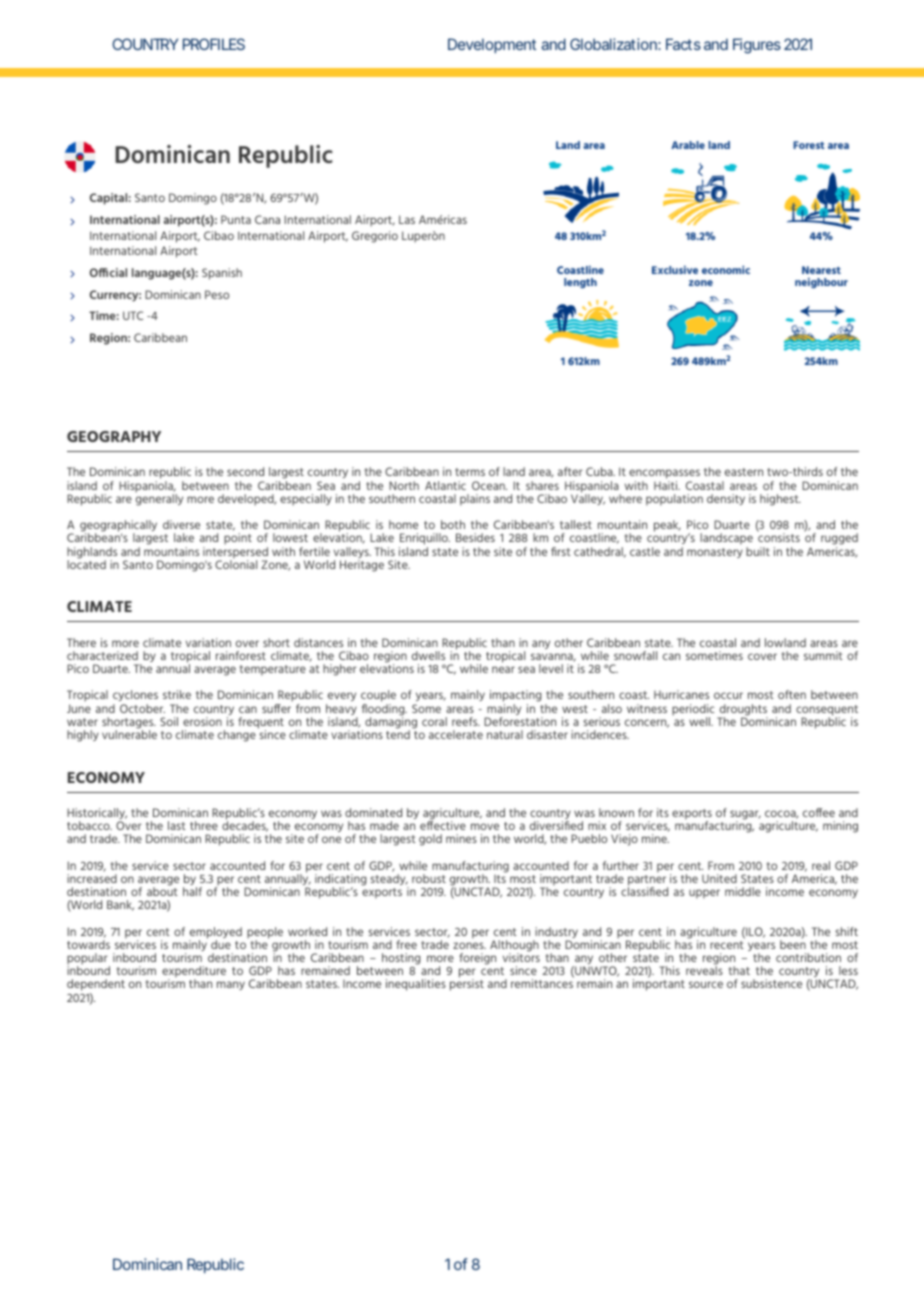  Describe the element at coordinates (492, 45) in the page. I see `Development` at that location.
